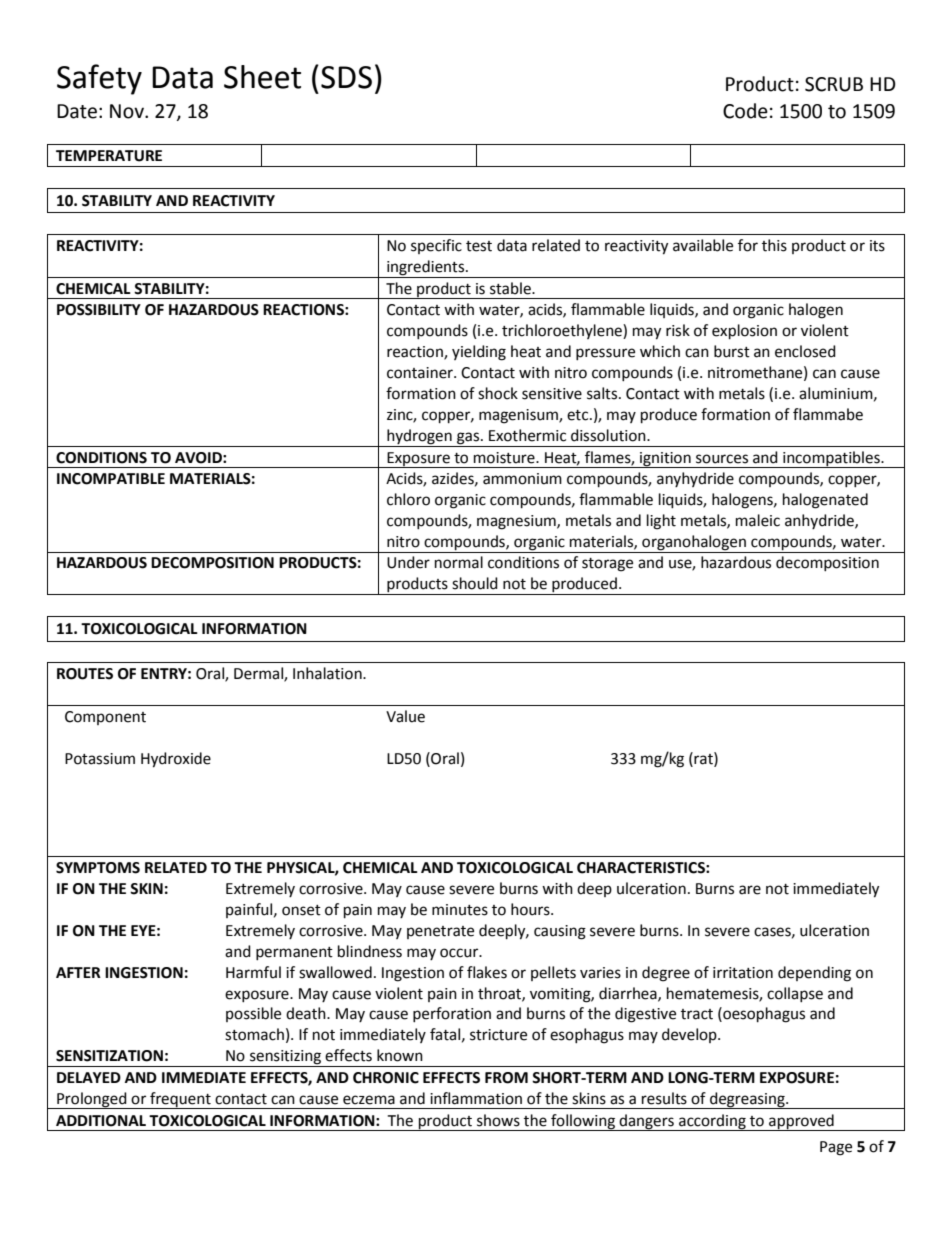 Image resolution: width=952 pixels, height=1233 pixels. I want to click on Value, so click(405, 716).
